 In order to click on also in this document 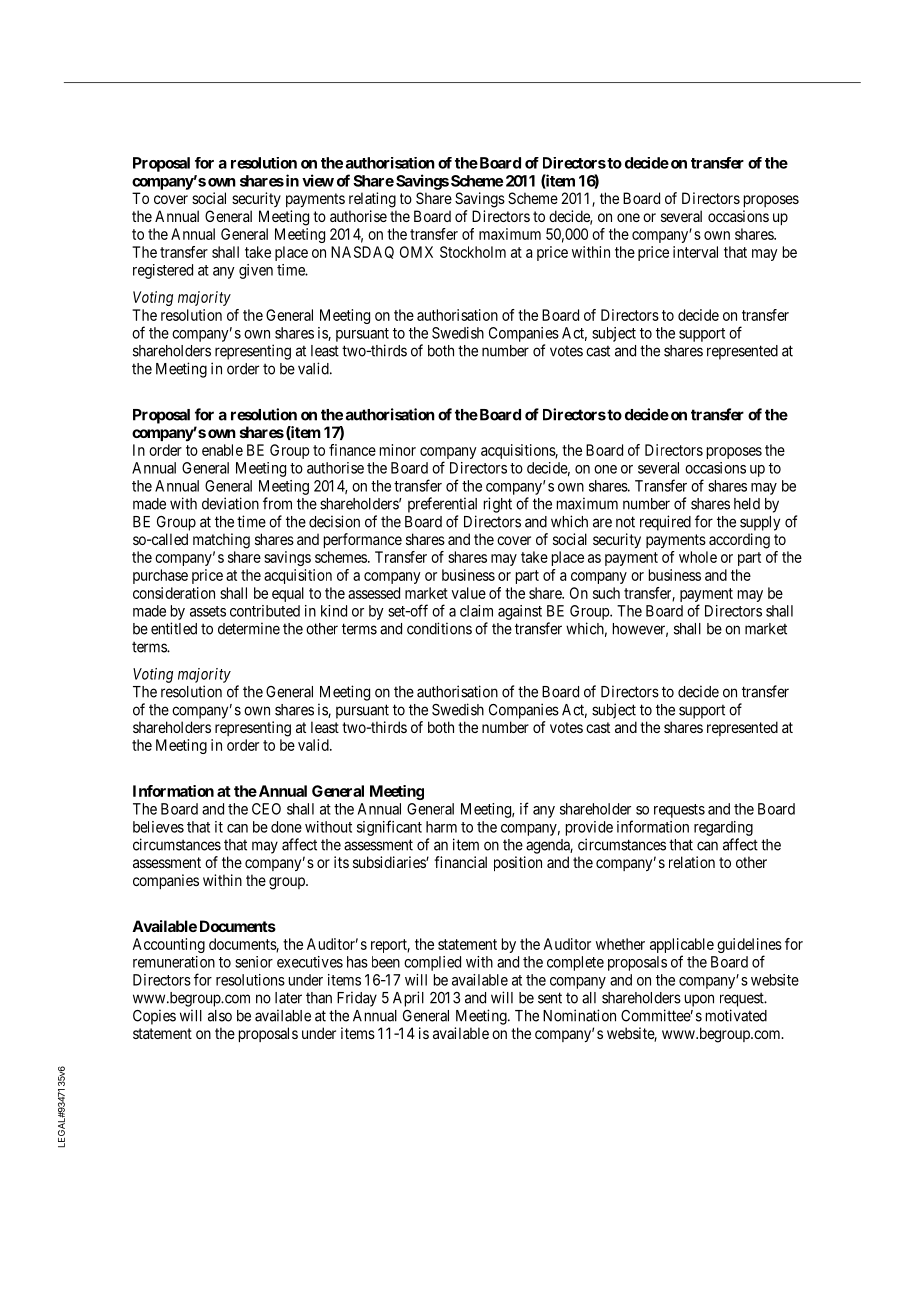, I will do `click(220, 1016)`.
